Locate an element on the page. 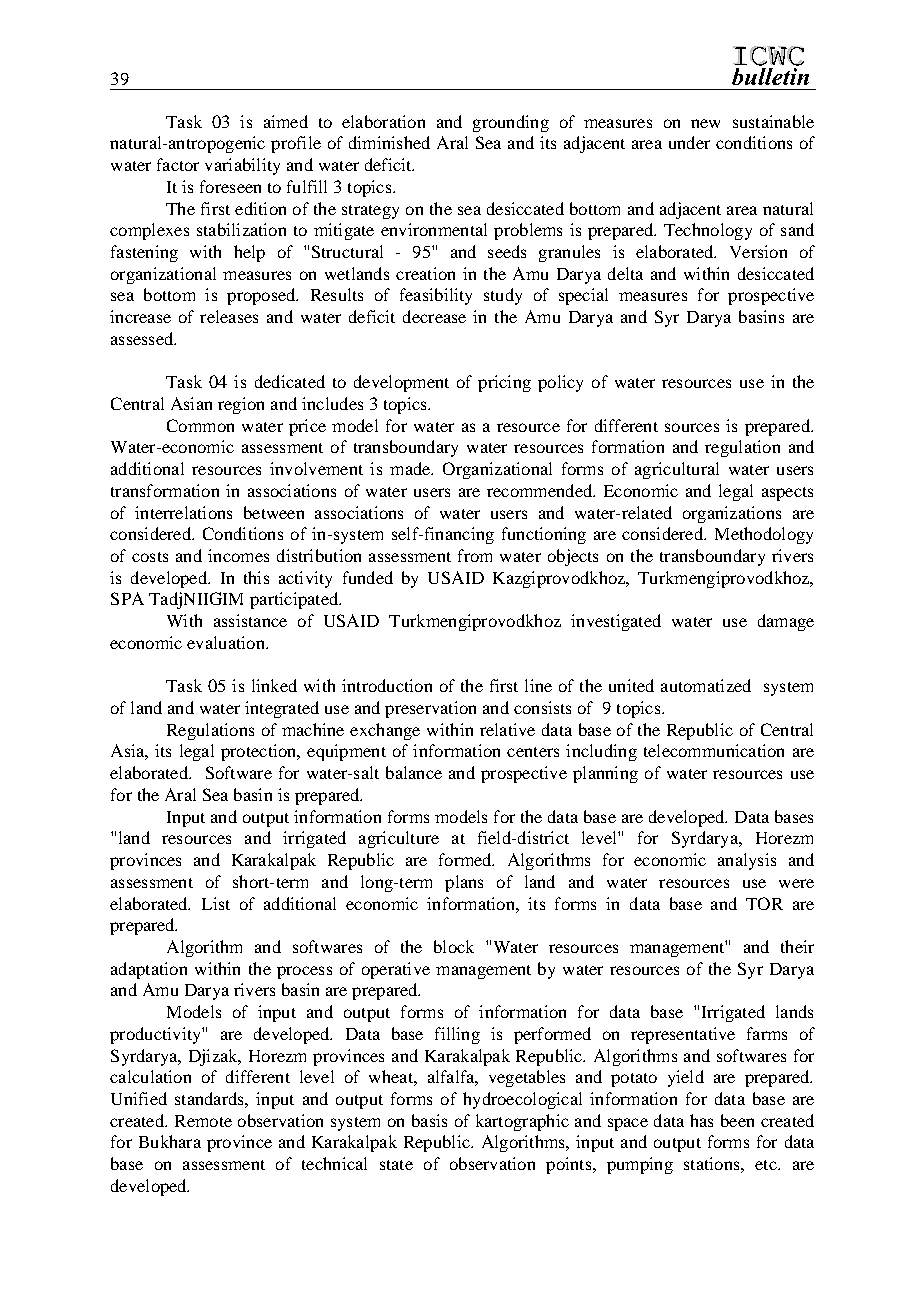  damage is located at coordinates (786, 622).
